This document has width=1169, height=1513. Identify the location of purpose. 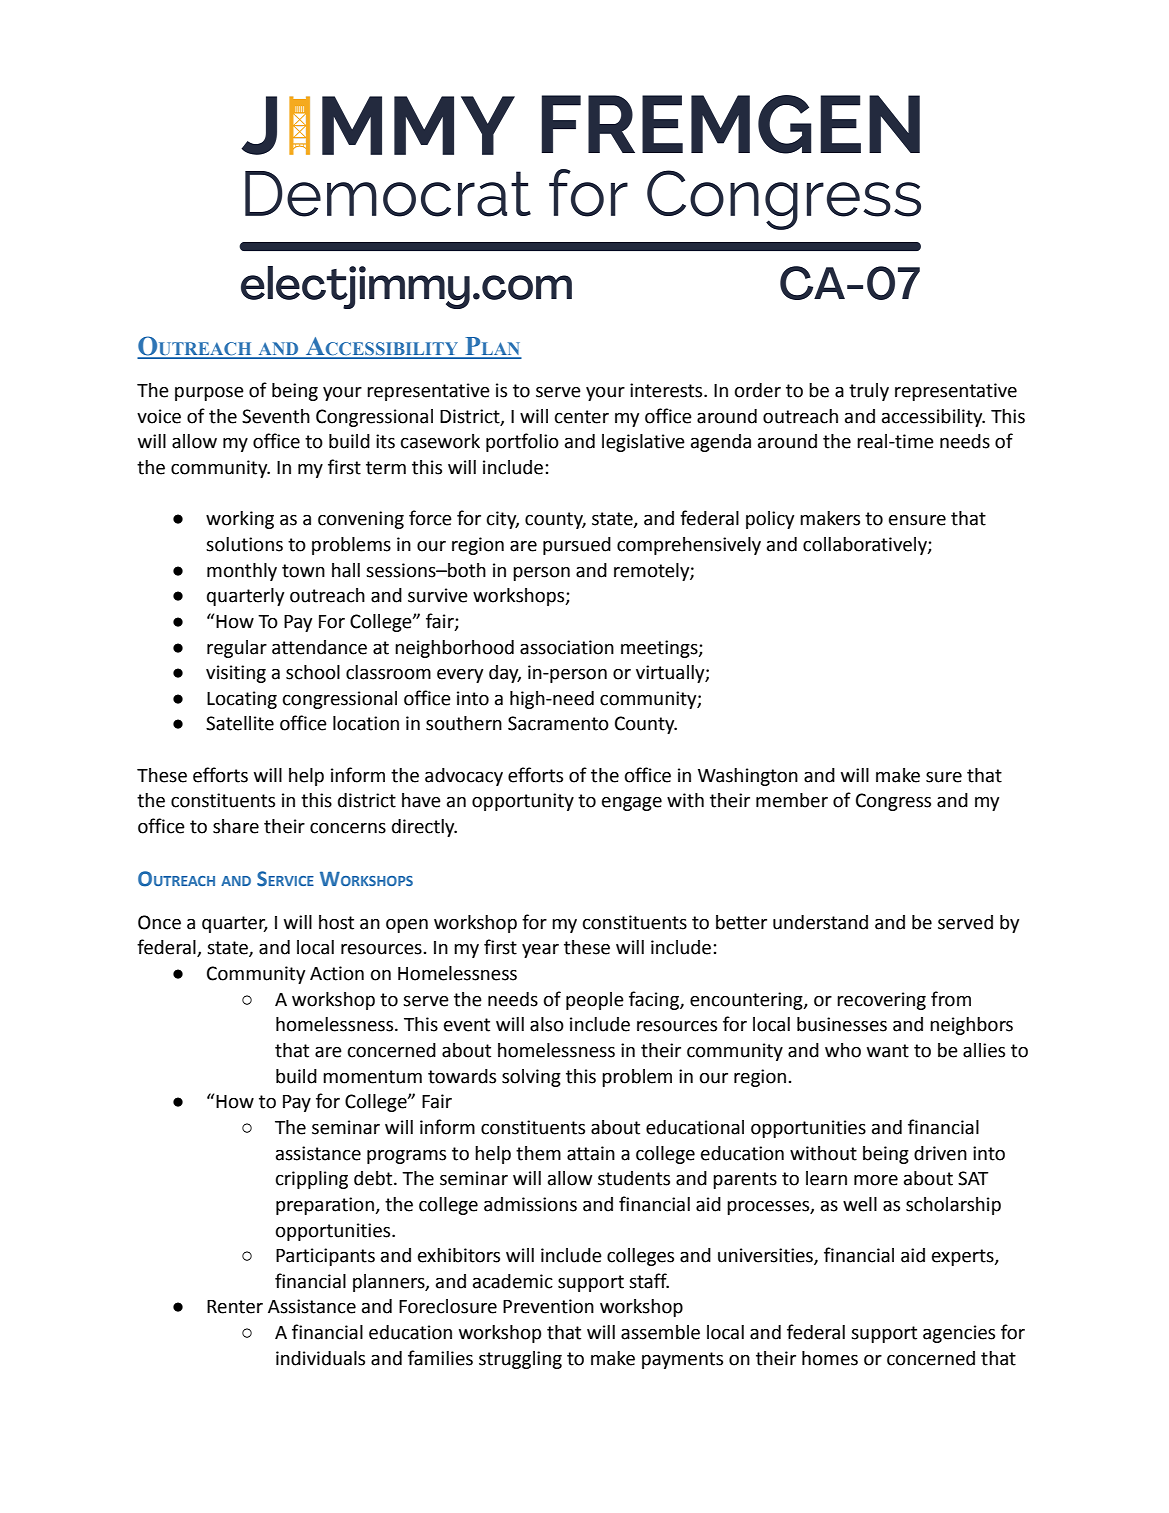
(209, 394).
